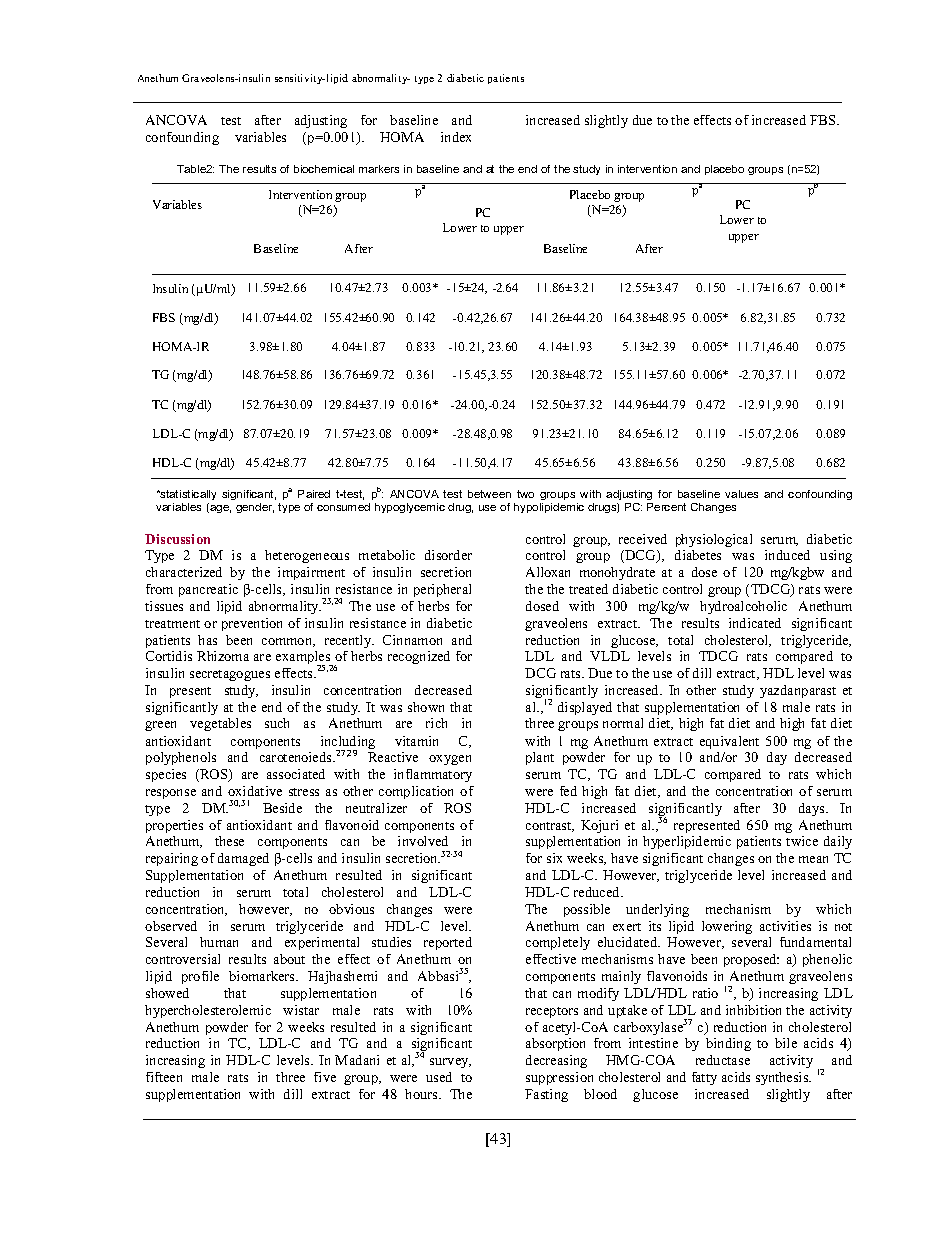 This image has width=952, height=1233. Describe the element at coordinates (741, 494) in the image. I see `values` at that location.
